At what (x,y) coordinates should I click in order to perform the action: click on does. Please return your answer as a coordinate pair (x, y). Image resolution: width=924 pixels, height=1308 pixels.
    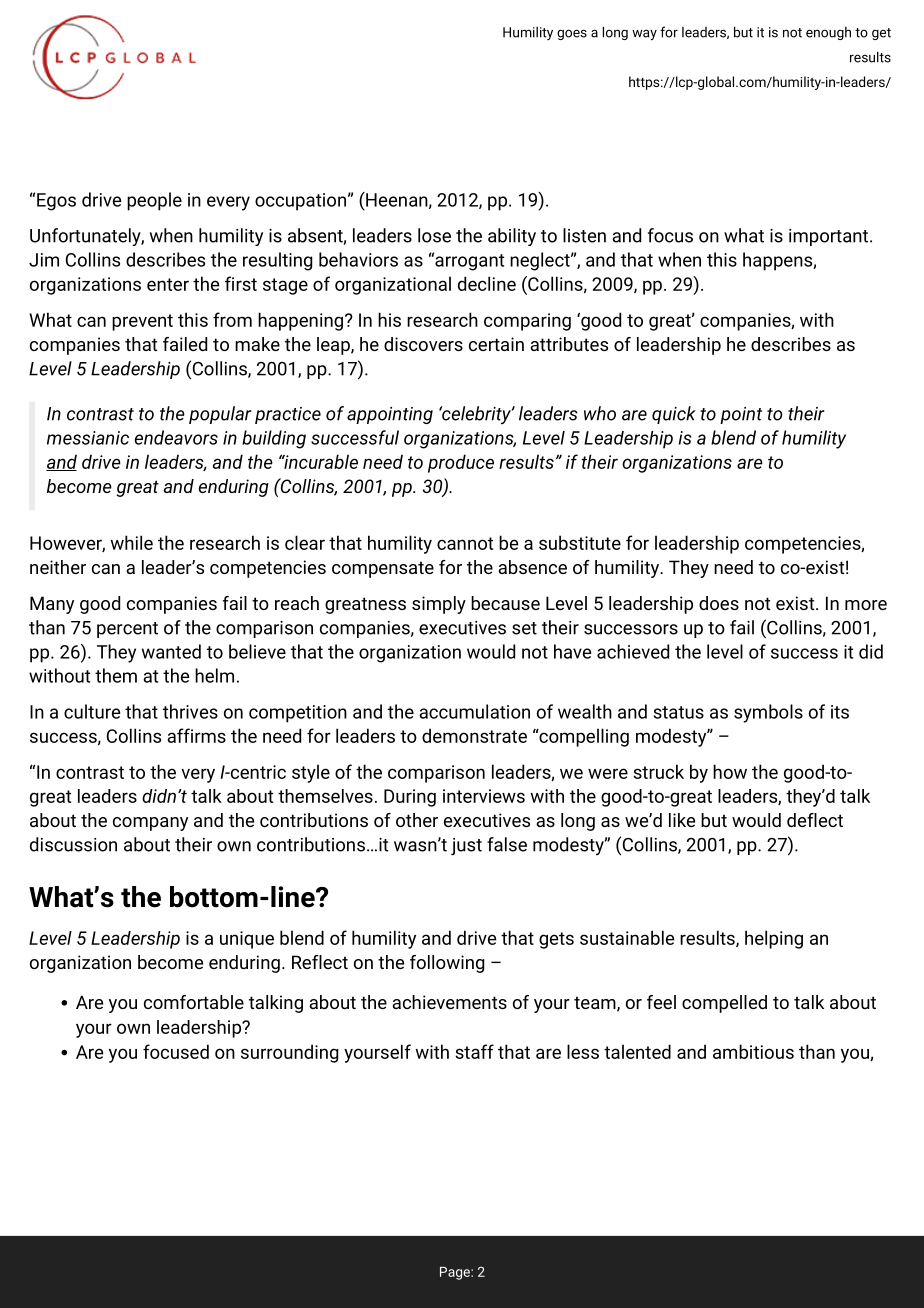
    Looking at the image, I should click on (719, 603).
